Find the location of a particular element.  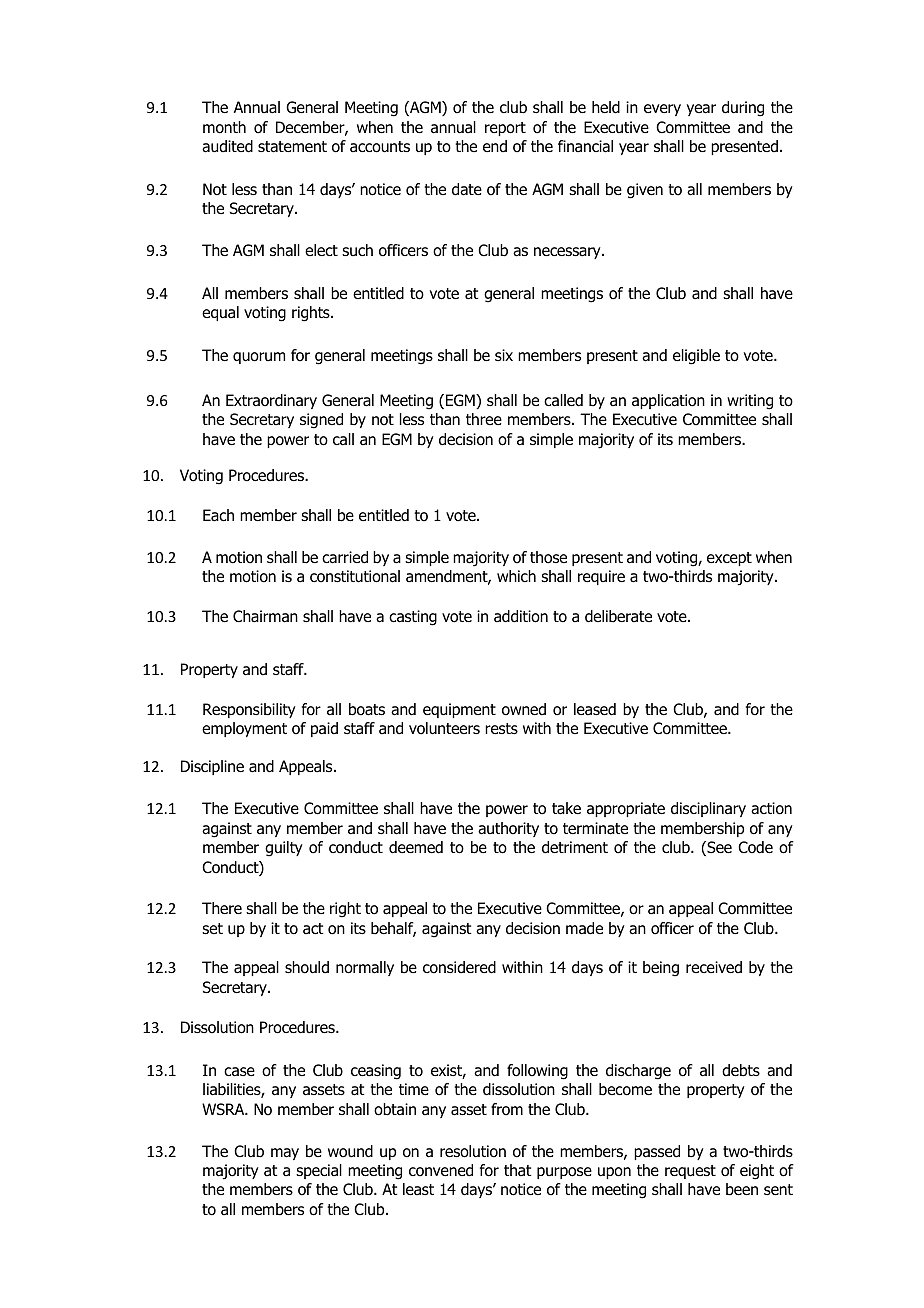

during is located at coordinates (743, 109).
